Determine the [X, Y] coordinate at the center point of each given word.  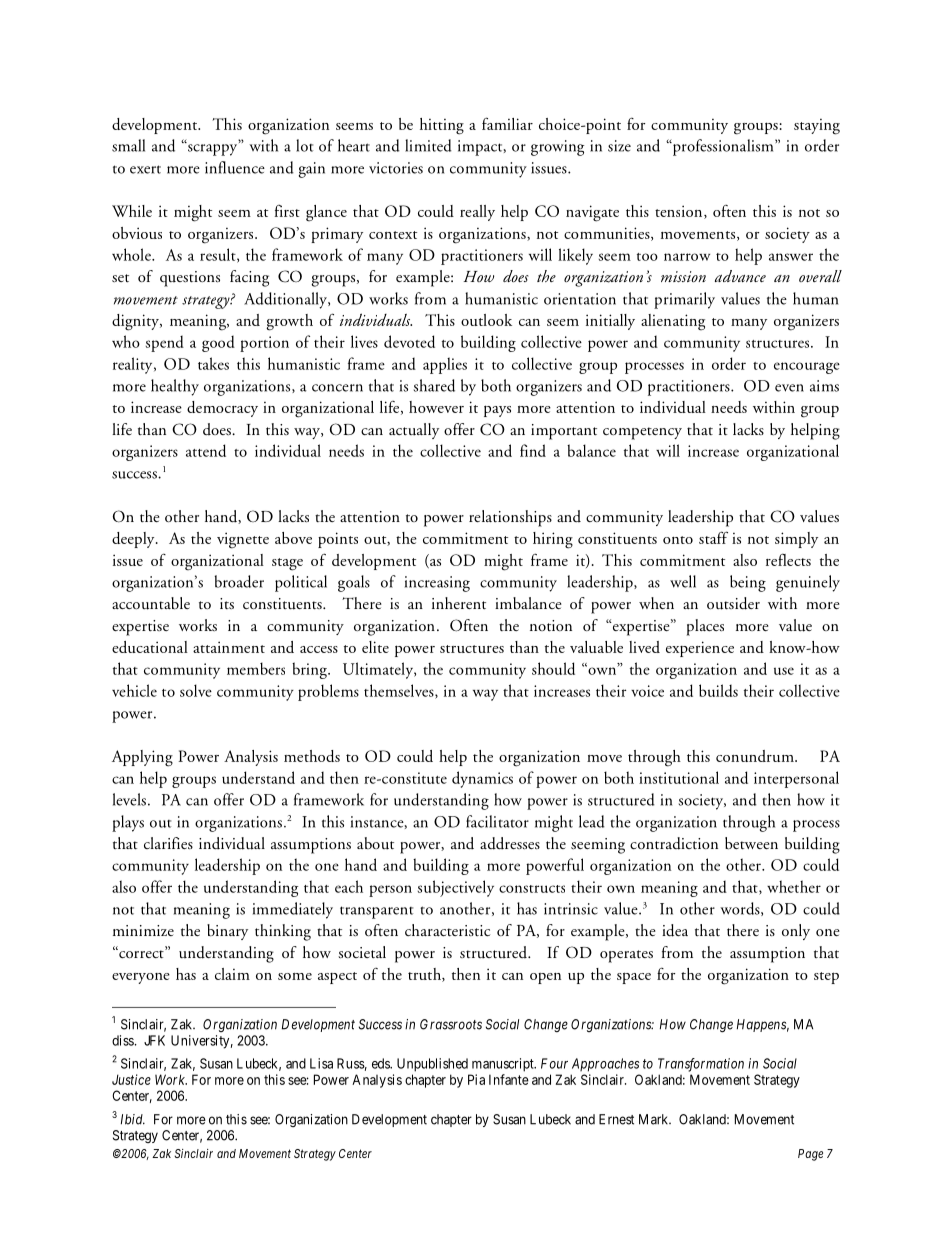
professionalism [723, 147]
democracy [222, 409]
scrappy [212, 149]
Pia [476, 1079]
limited [428, 145]
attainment [229, 647]
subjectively [456, 888]
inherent [459, 603]
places [705, 627]
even [789, 388]
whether [794, 886]
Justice [131, 1079]
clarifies [168, 843]
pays [497, 411]
